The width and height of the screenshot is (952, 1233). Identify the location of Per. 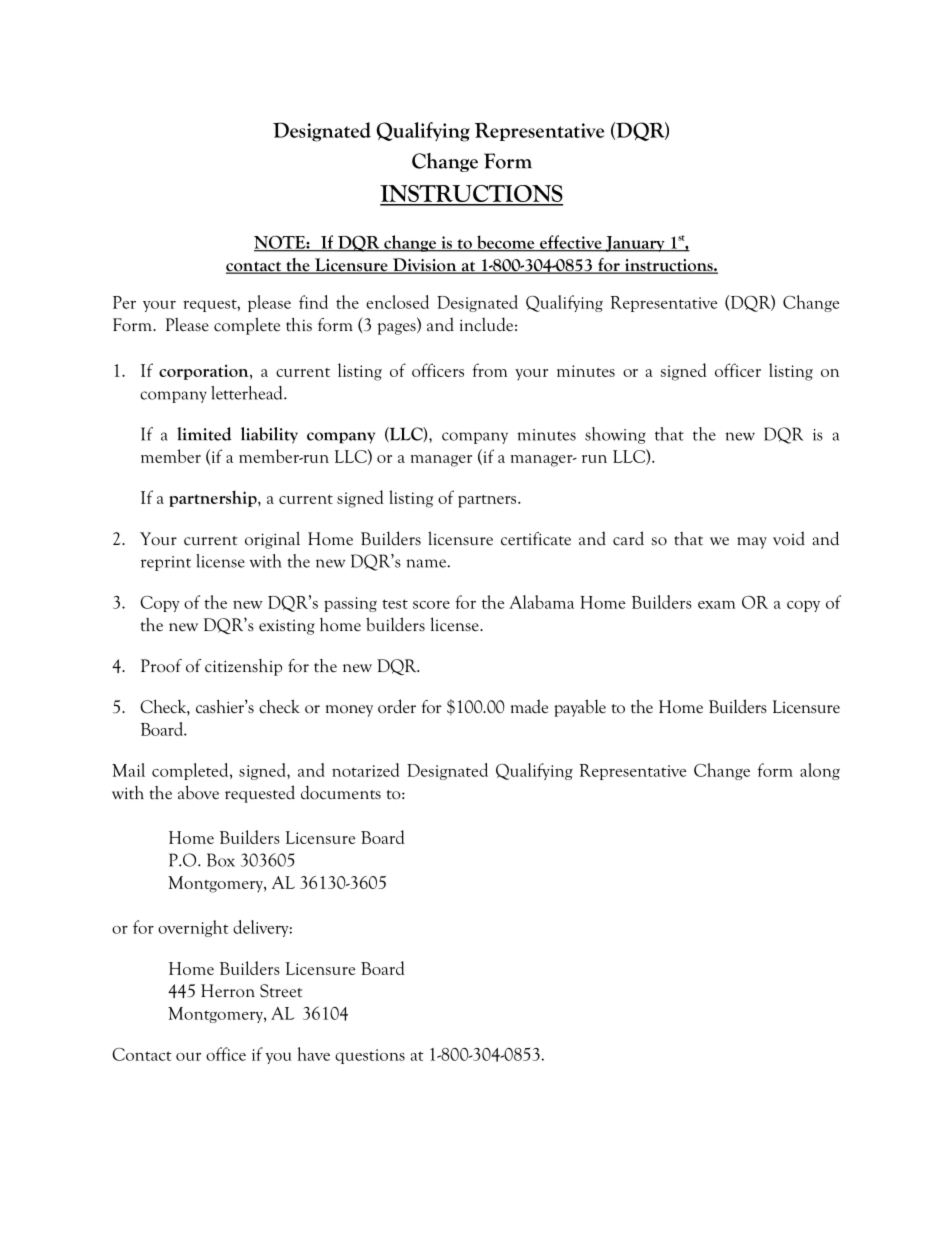
(124, 302).
